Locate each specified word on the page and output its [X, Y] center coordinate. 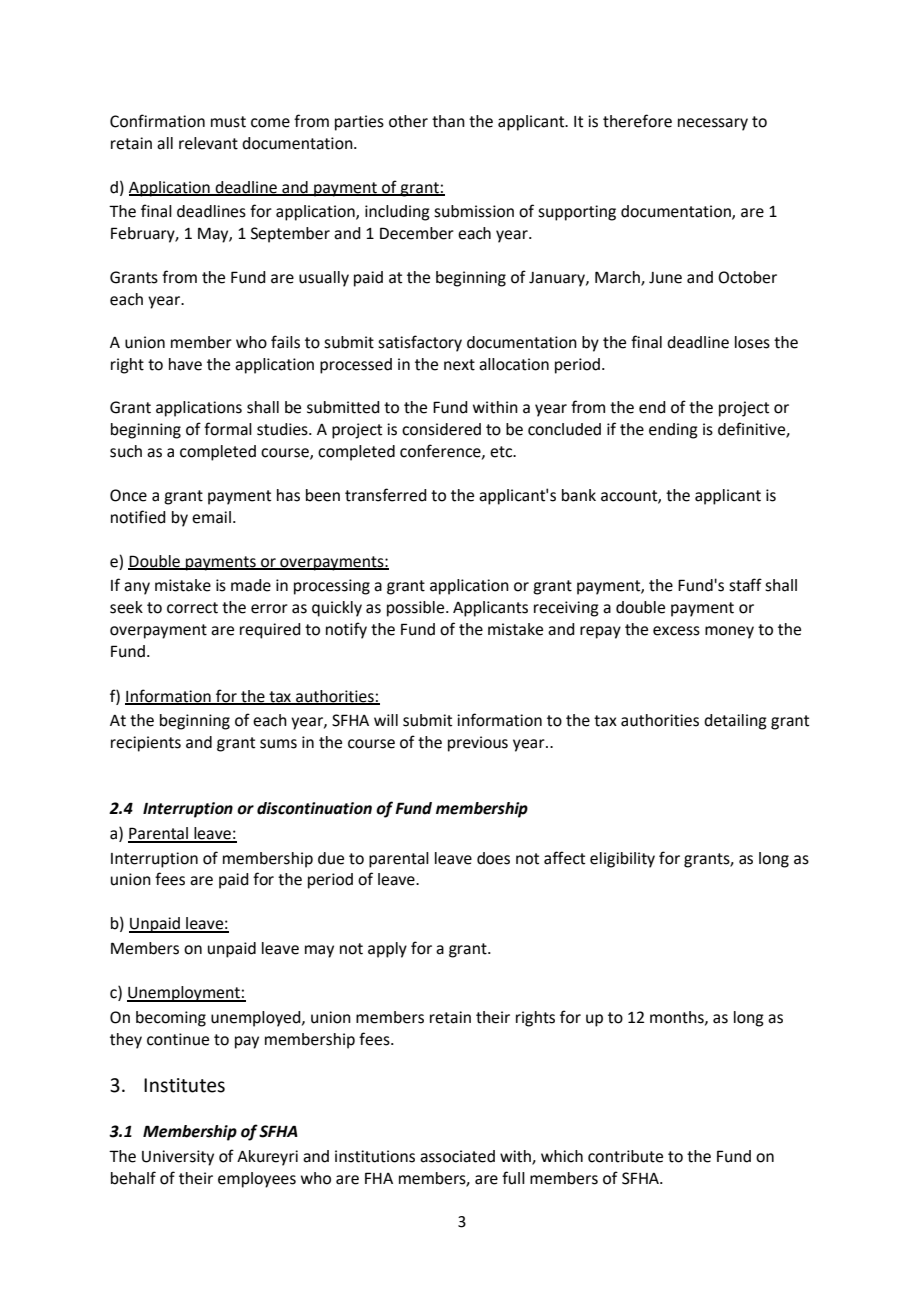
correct [192, 608]
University [178, 1158]
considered [441, 429]
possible [417, 609]
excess [676, 631]
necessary [713, 124]
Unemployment [184, 994]
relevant [208, 143]
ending [673, 431]
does [493, 858]
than [448, 121]
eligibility [622, 860]
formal [228, 429]
